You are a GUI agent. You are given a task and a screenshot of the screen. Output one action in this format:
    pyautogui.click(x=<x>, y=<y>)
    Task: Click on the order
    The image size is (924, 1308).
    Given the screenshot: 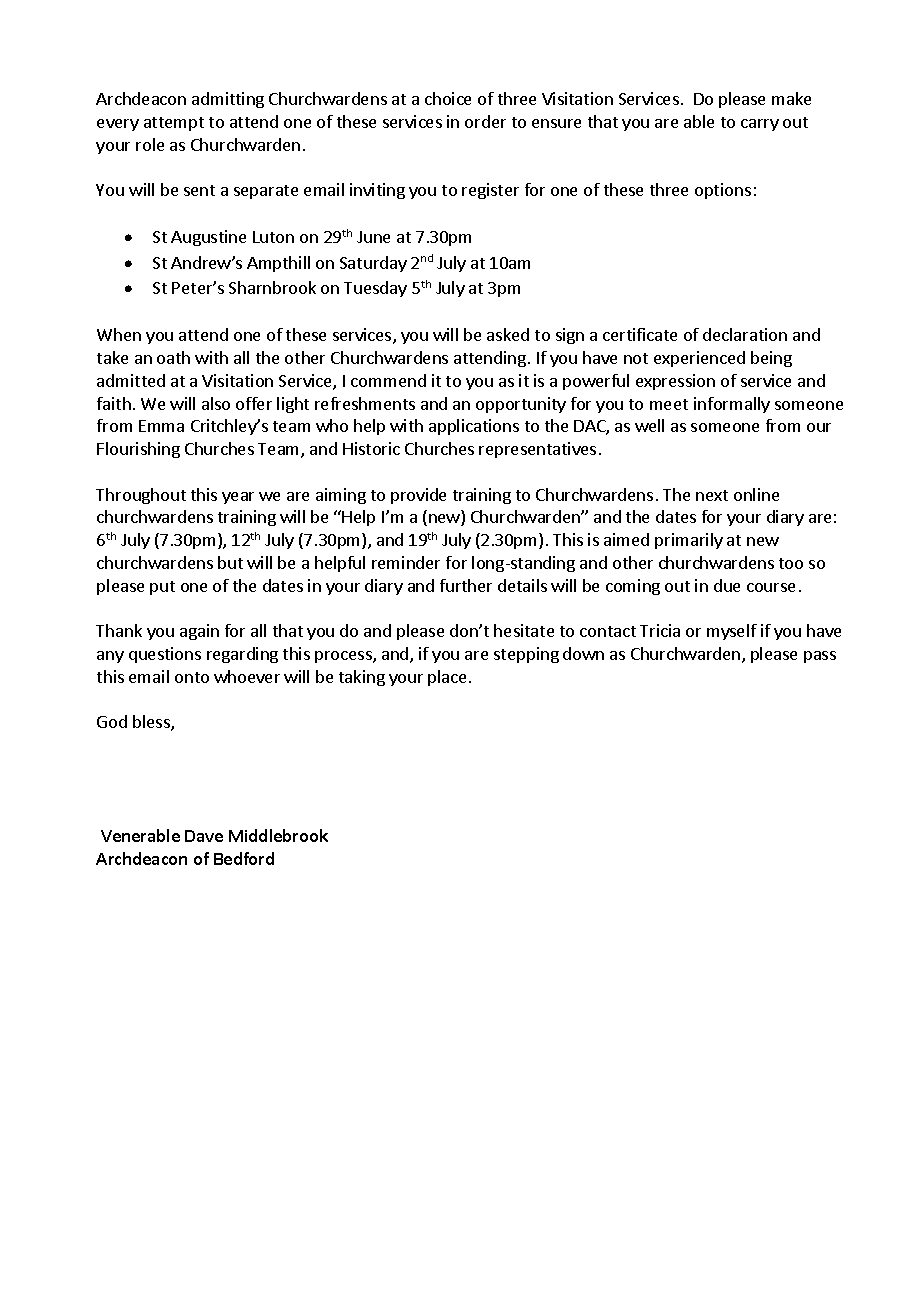 What is the action you would take?
    pyautogui.click(x=485, y=121)
